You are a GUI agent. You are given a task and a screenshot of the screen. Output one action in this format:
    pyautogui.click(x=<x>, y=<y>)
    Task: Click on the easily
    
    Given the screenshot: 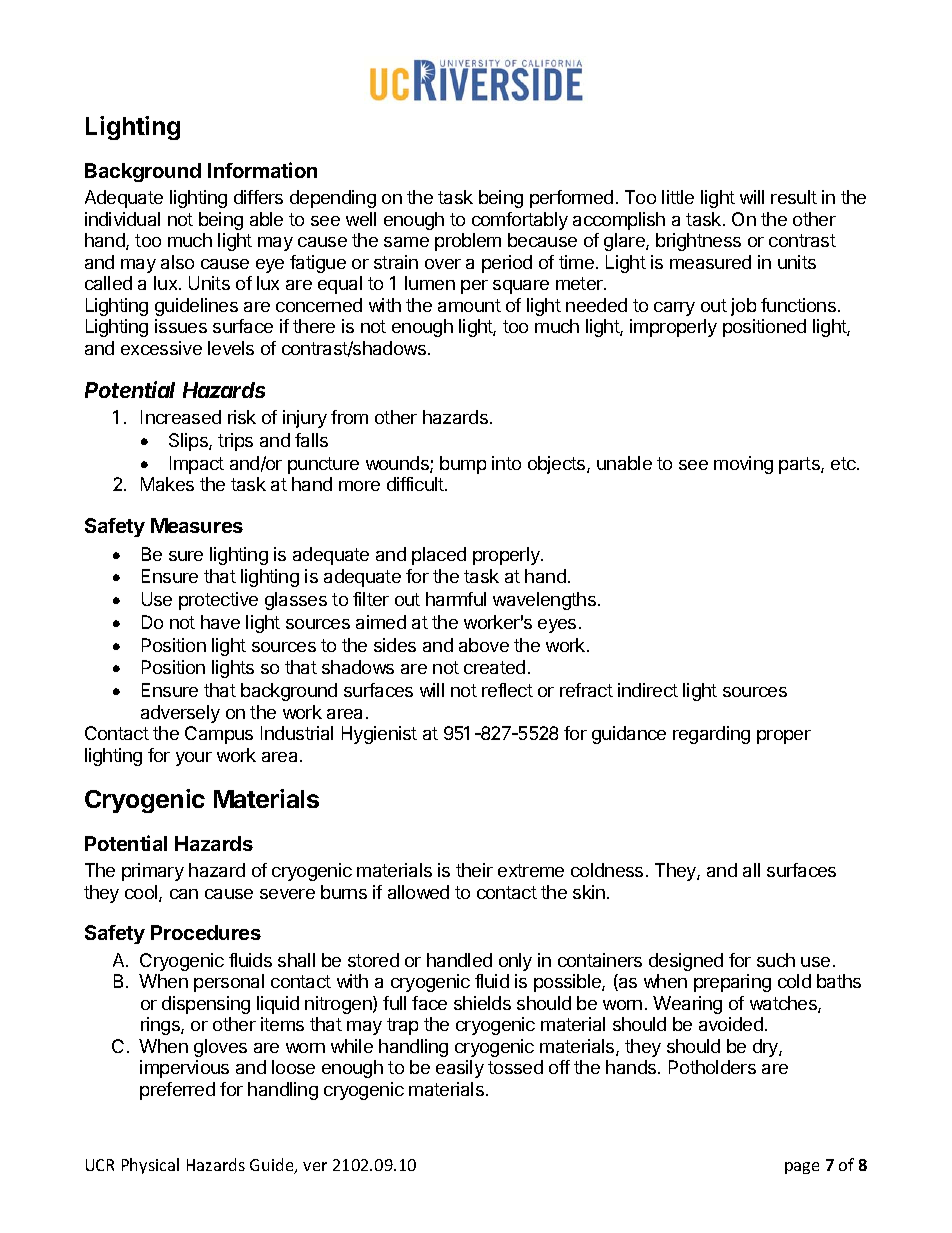 What is the action you would take?
    pyautogui.click(x=460, y=1069)
